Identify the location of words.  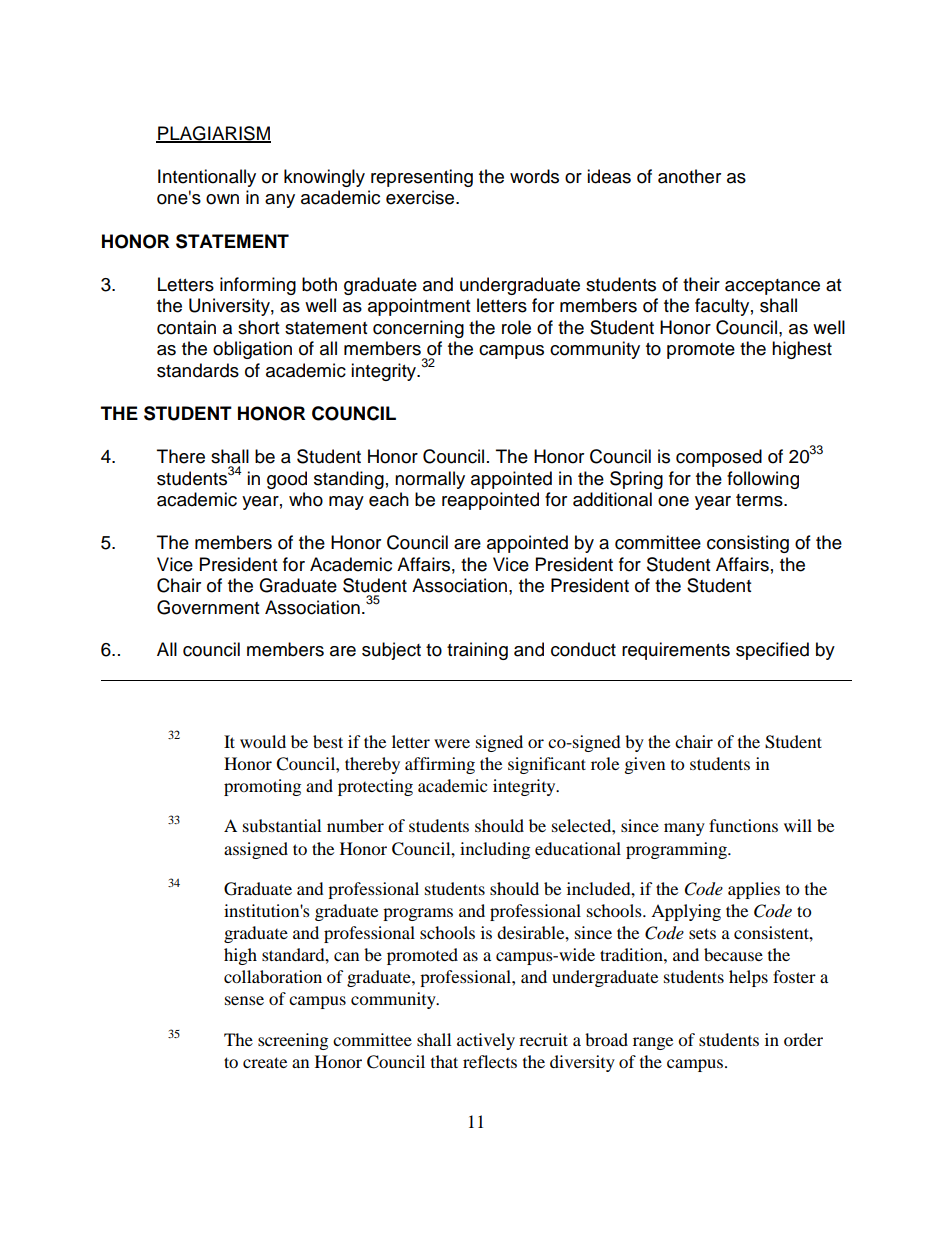
(534, 176).
